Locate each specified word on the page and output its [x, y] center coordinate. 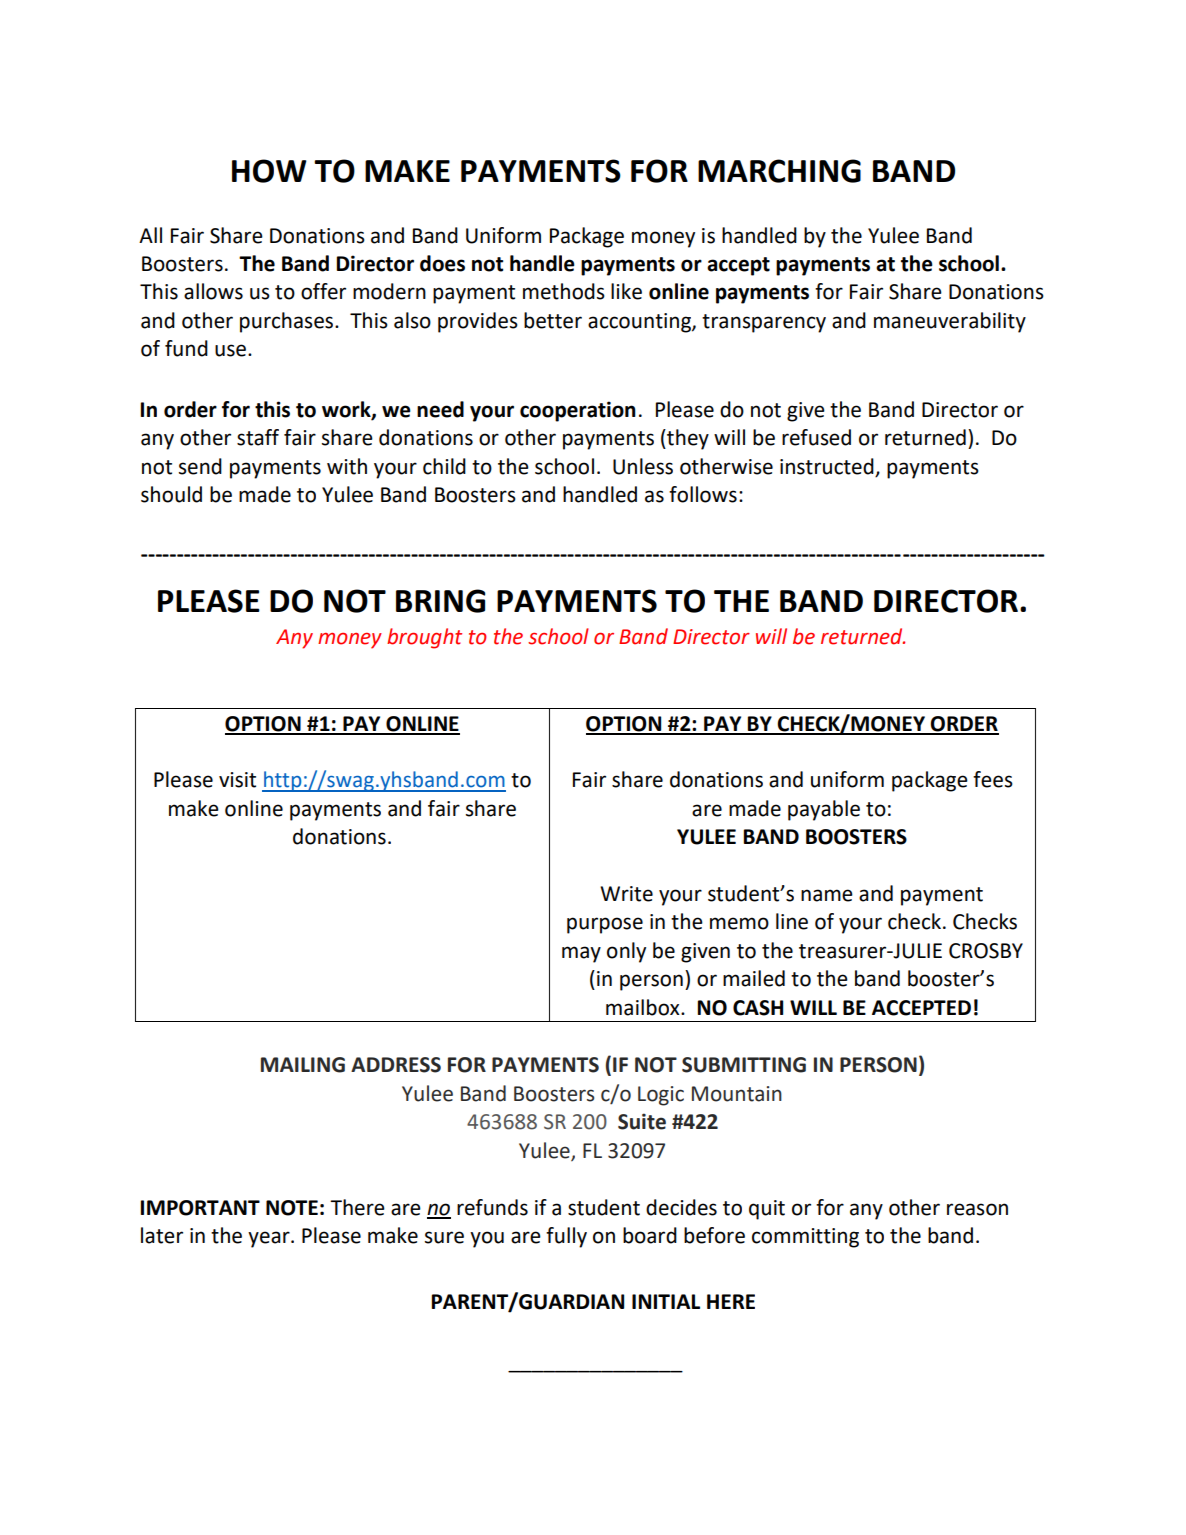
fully [566, 1237]
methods [564, 291]
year [270, 1239]
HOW [269, 171]
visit [237, 780]
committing [805, 1238]
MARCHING [779, 171]
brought [424, 638]
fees [993, 779]
